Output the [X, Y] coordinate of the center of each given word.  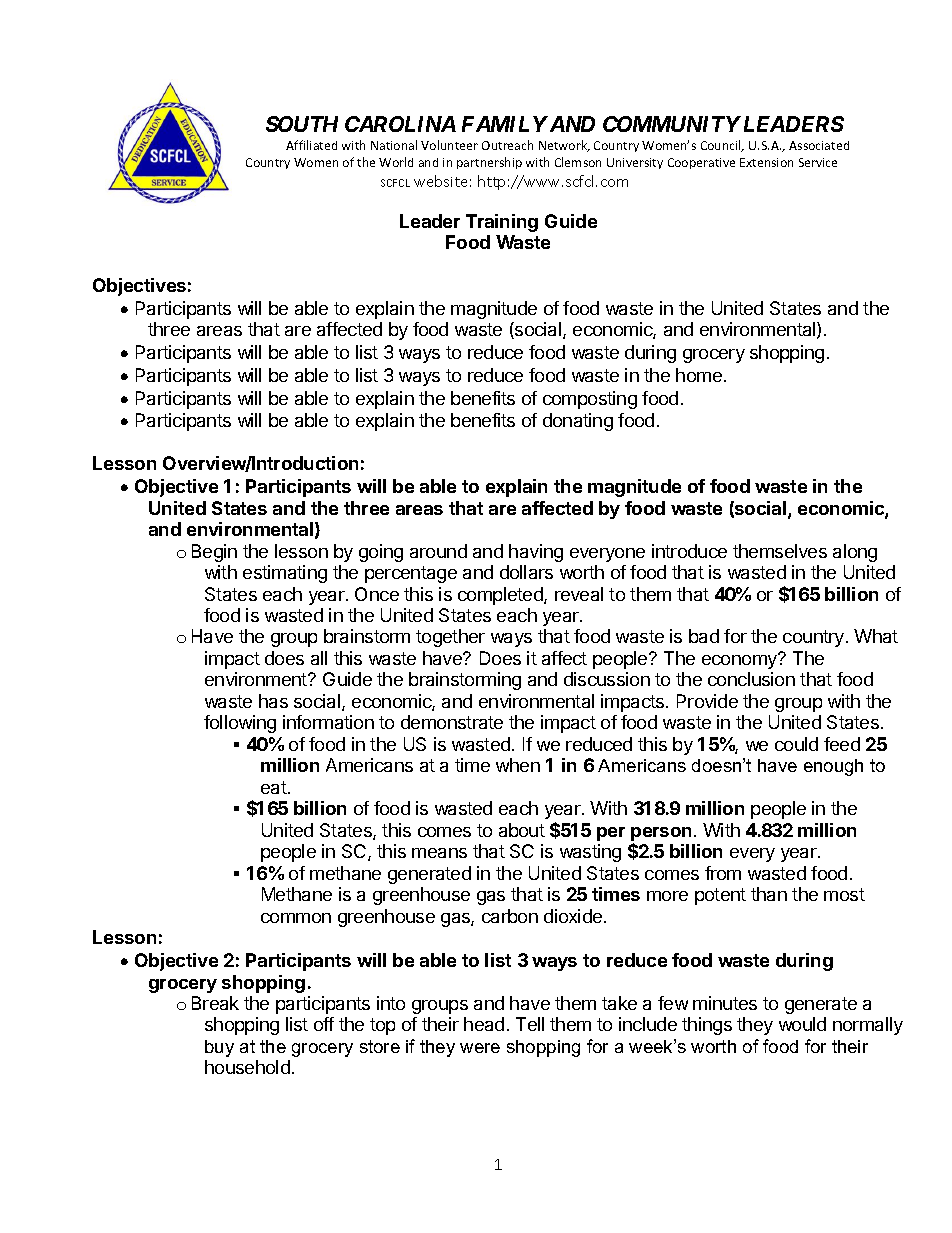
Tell [530, 1024]
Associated [819, 145]
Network [564, 146]
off [324, 1024]
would [802, 1024]
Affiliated [311, 145]
